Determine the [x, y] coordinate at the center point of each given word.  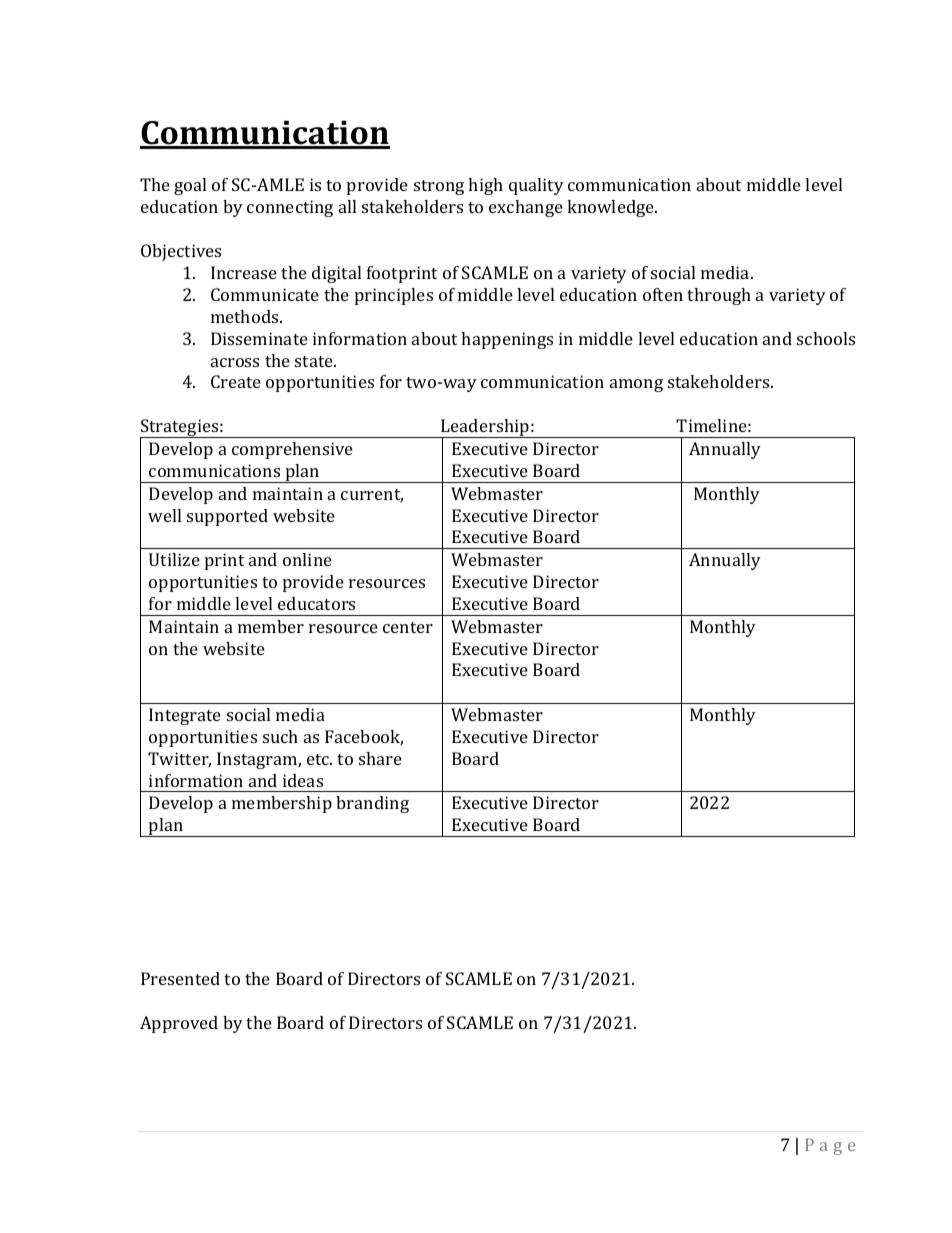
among [636, 385]
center [408, 627]
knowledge [612, 208]
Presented [180, 978]
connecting [290, 208]
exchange [526, 208]
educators [316, 603]
